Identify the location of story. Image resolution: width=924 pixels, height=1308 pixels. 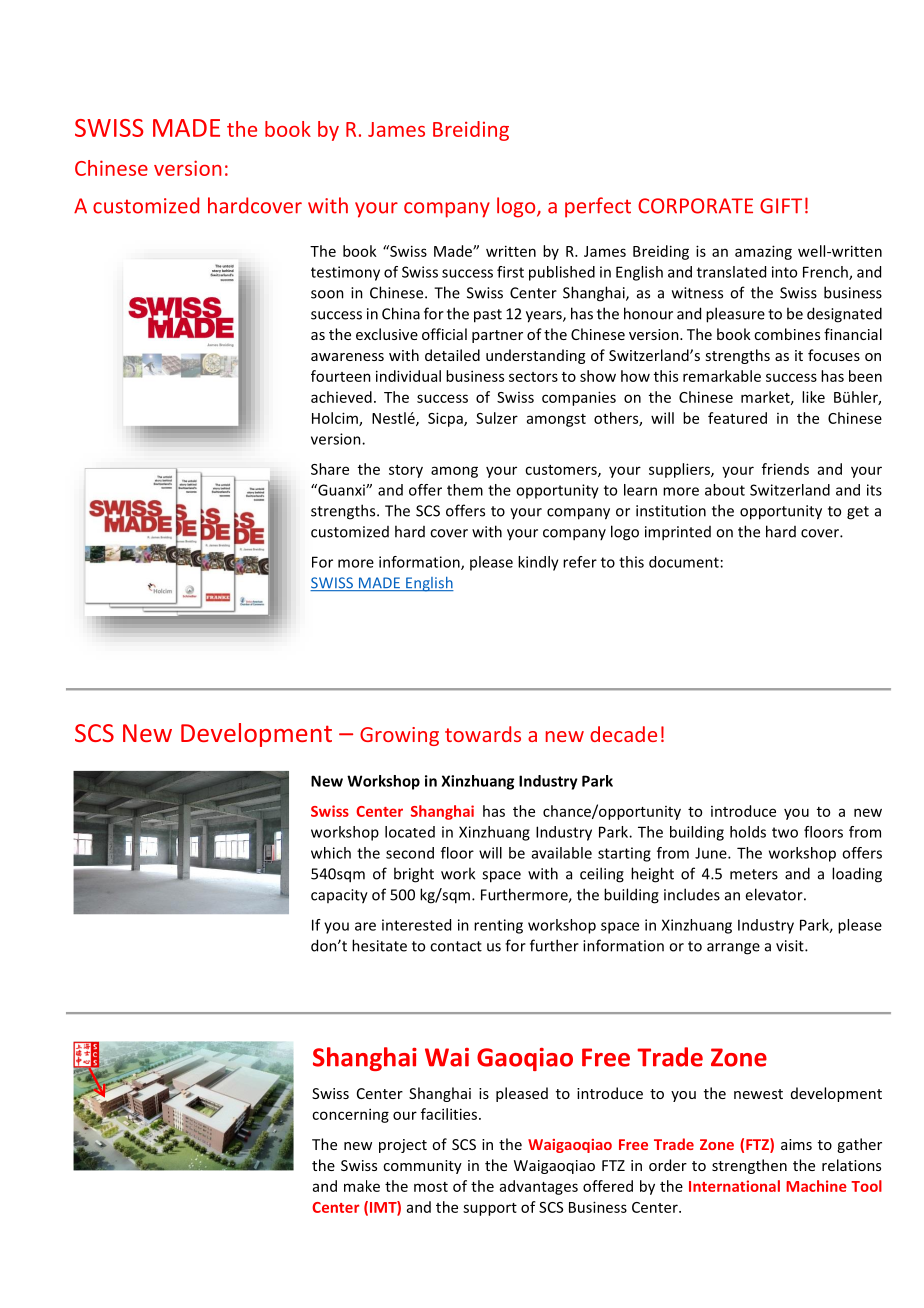
(406, 471).
